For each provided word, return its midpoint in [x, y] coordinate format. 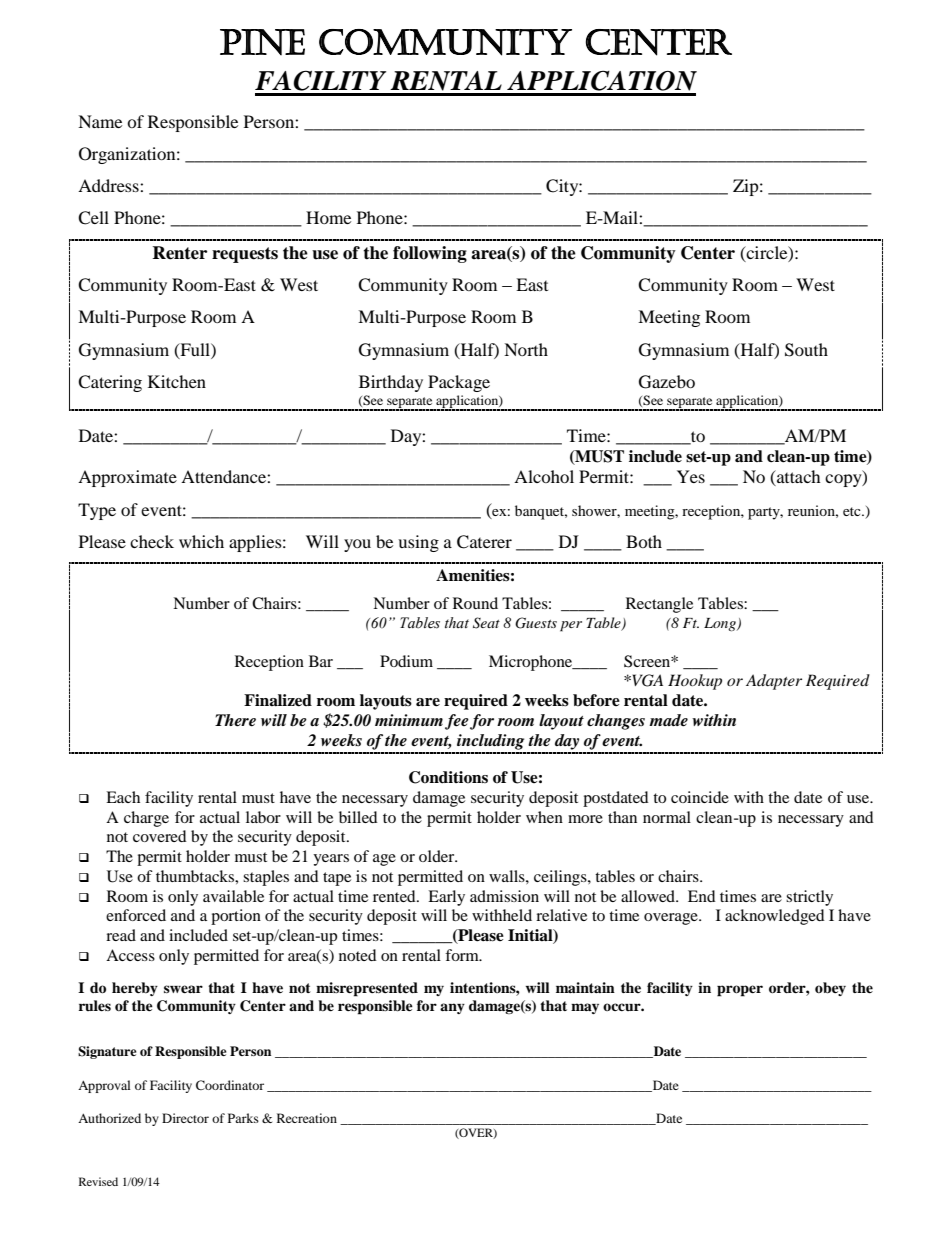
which [201, 541]
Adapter [774, 682]
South [806, 350]
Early [446, 898]
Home [328, 217]
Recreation [307, 1118]
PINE [262, 42]
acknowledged [775, 917]
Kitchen [177, 381]
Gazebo [667, 382]
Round [475, 603]
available [233, 896]
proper [740, 991]
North [526, 349]
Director [185, 1118]
